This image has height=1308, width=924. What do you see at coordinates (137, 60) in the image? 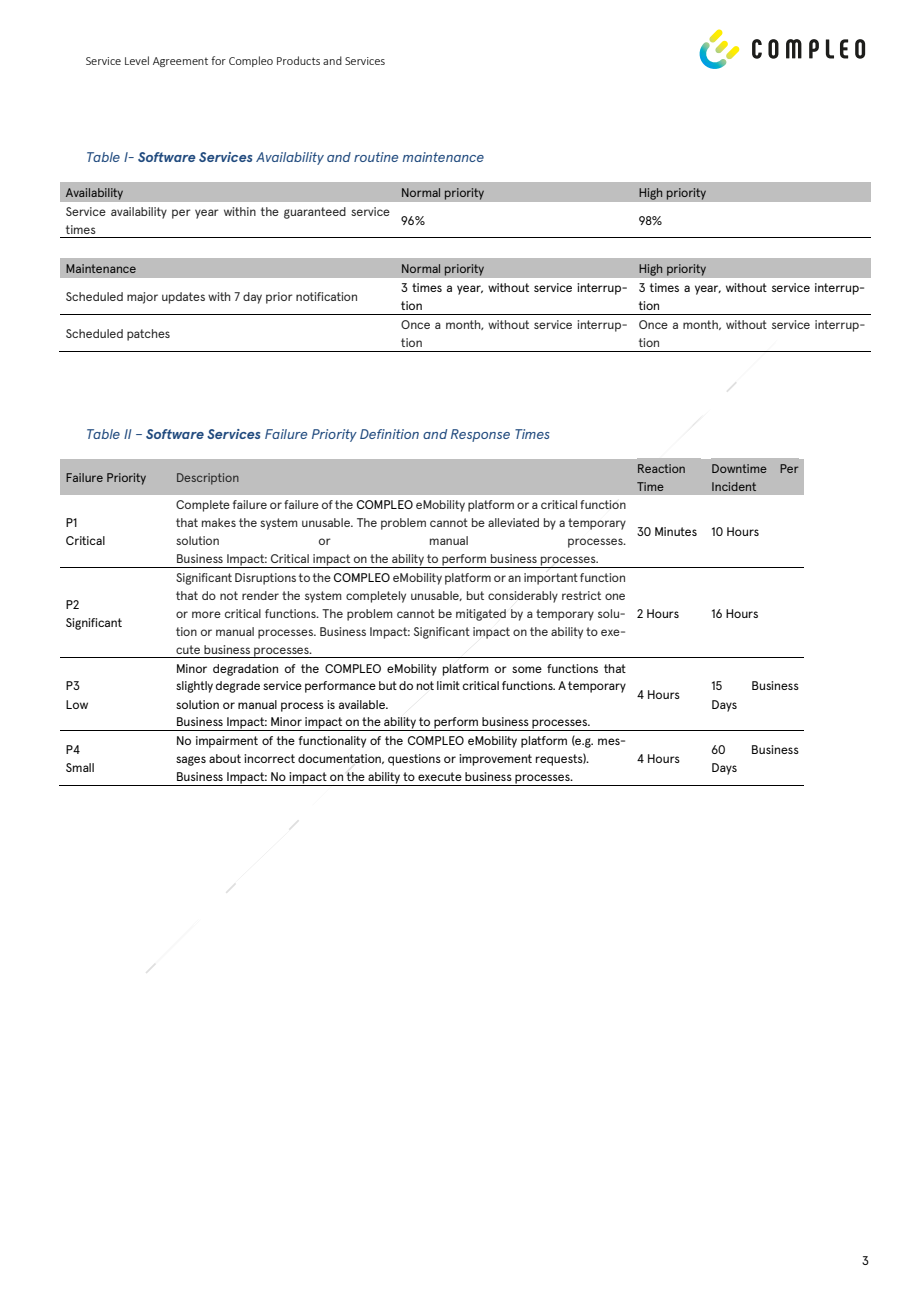
I see `Level` at bounding box center [137, 60].
